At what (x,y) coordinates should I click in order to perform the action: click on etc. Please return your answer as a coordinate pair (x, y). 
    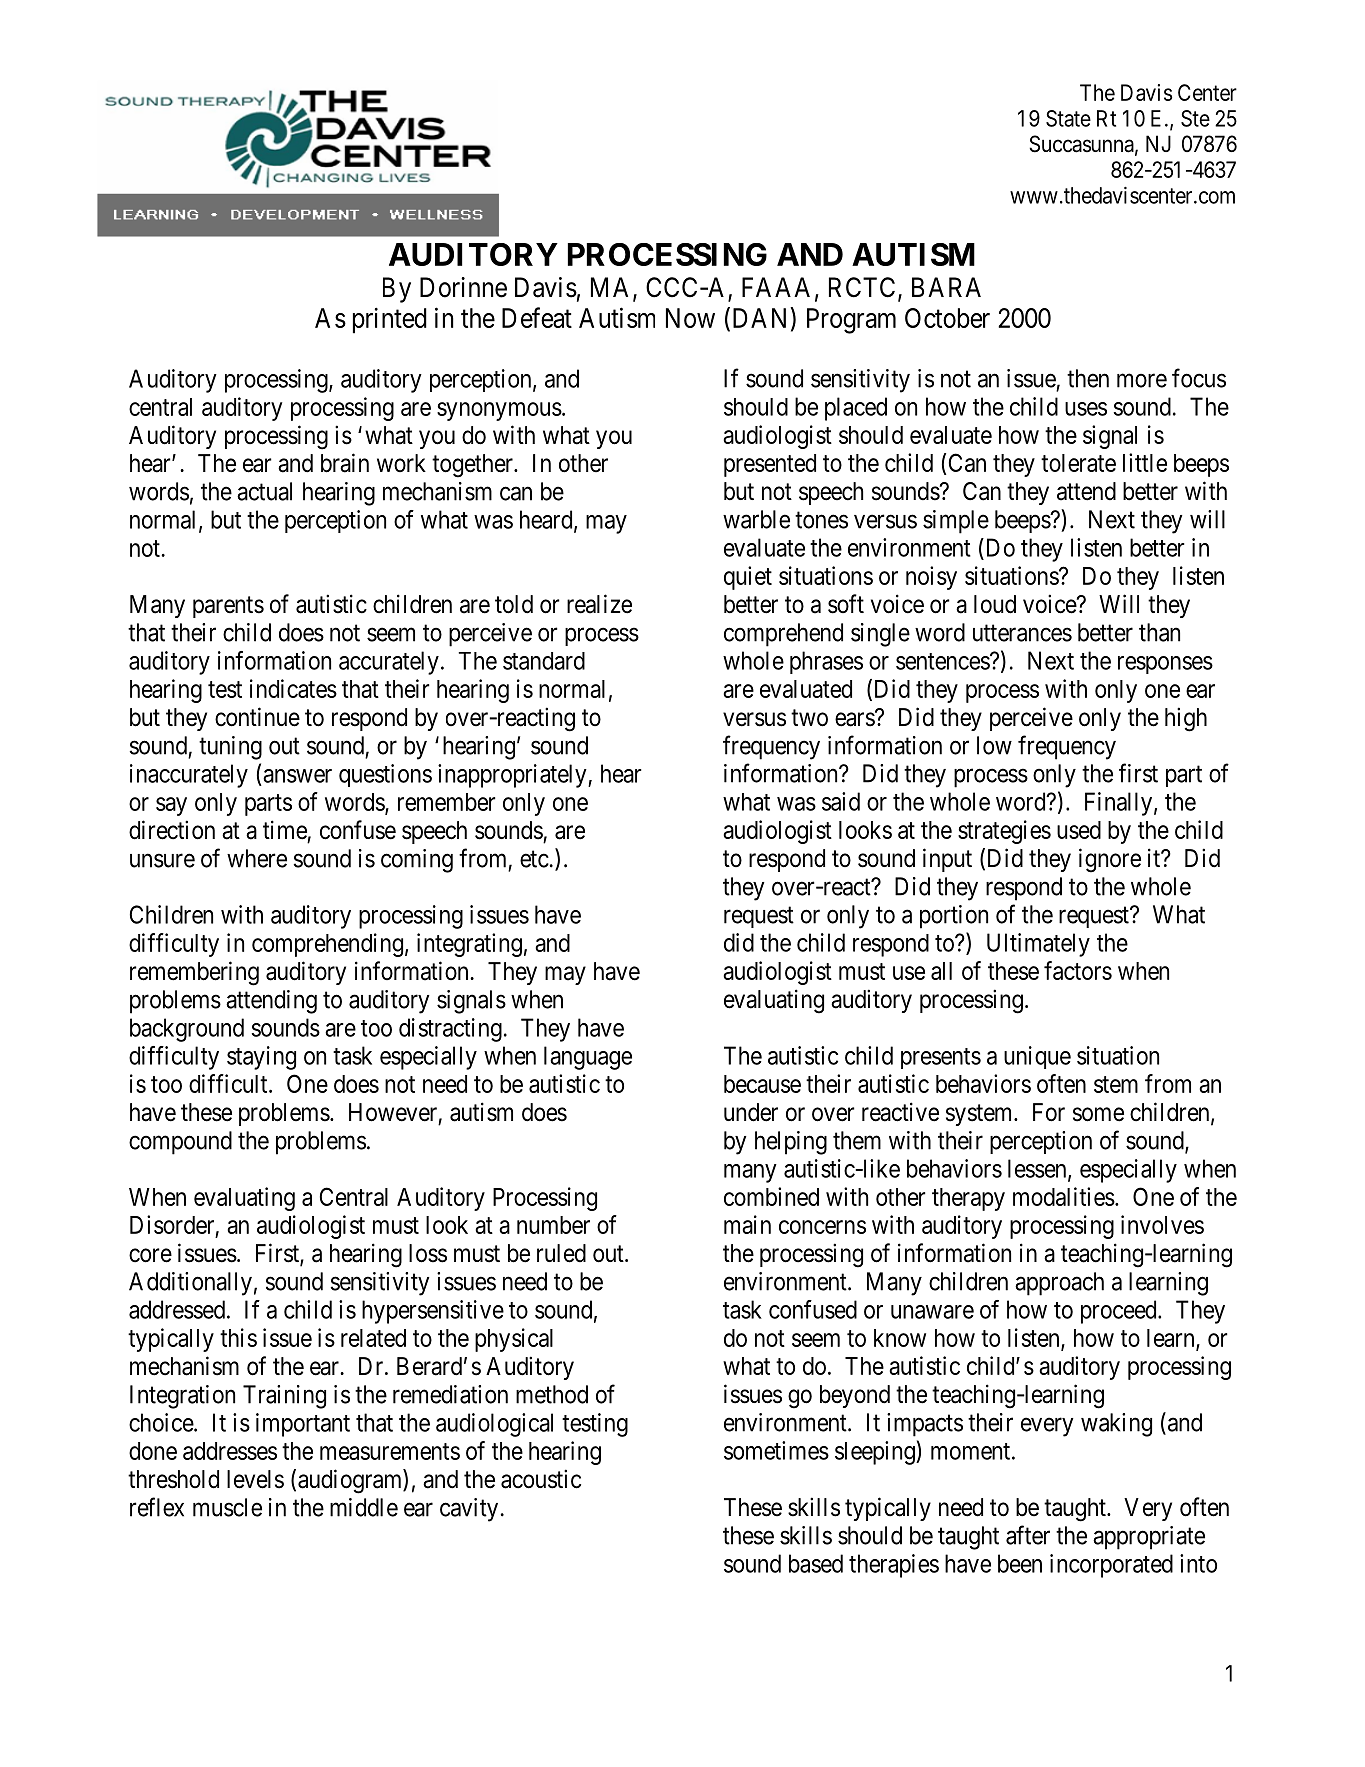
    Looking at the image, I should click on (534, 859).
